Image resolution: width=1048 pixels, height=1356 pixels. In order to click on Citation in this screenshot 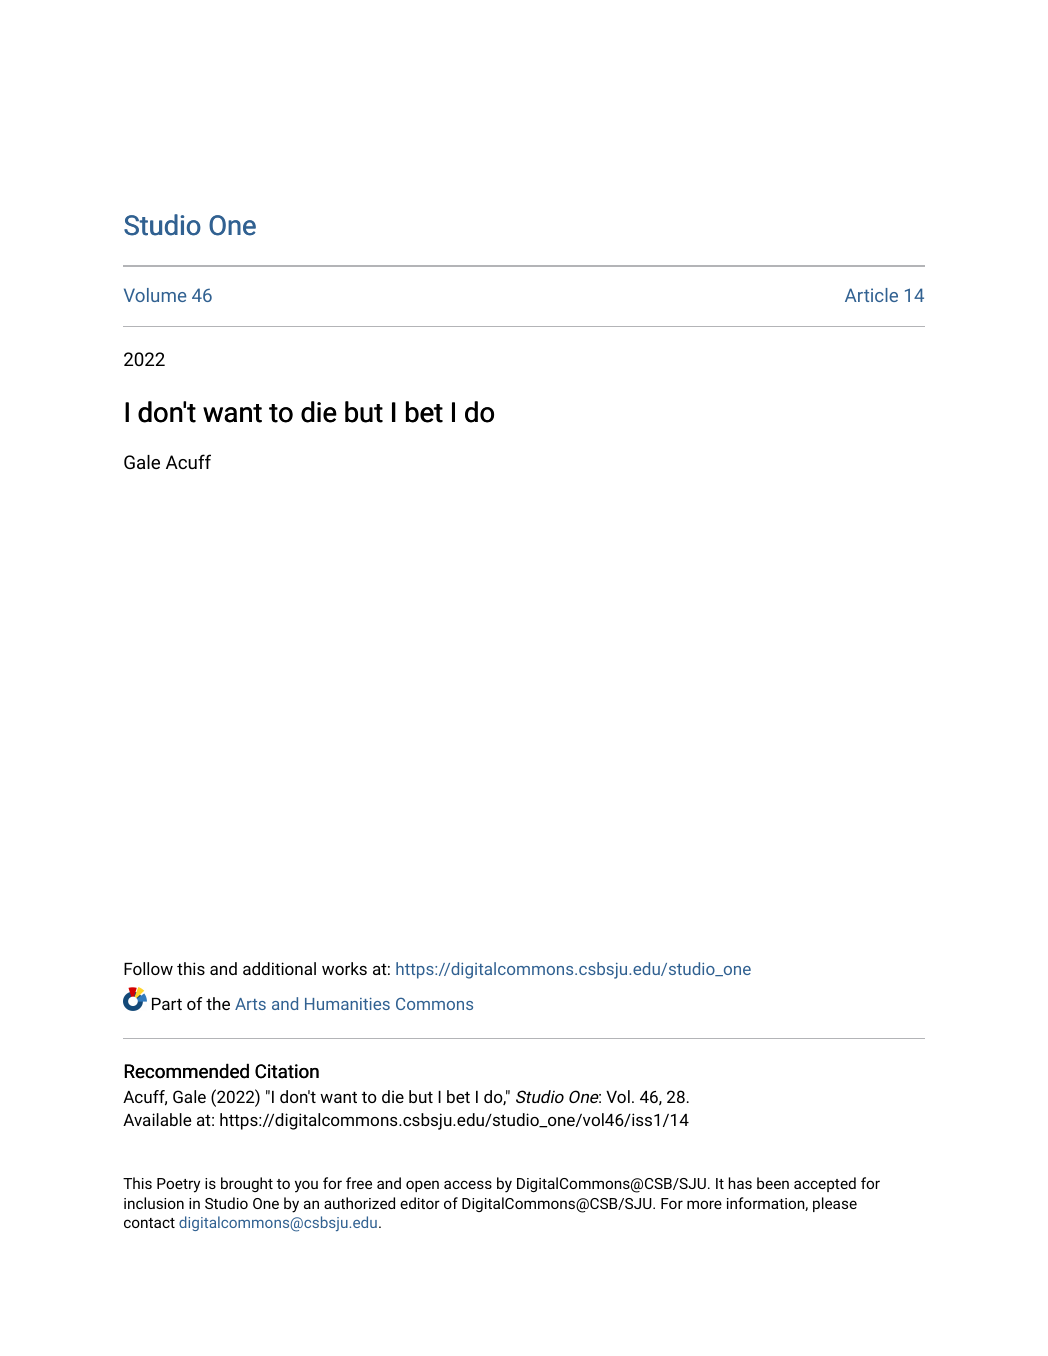, I will do `click(287, 1071)`.
